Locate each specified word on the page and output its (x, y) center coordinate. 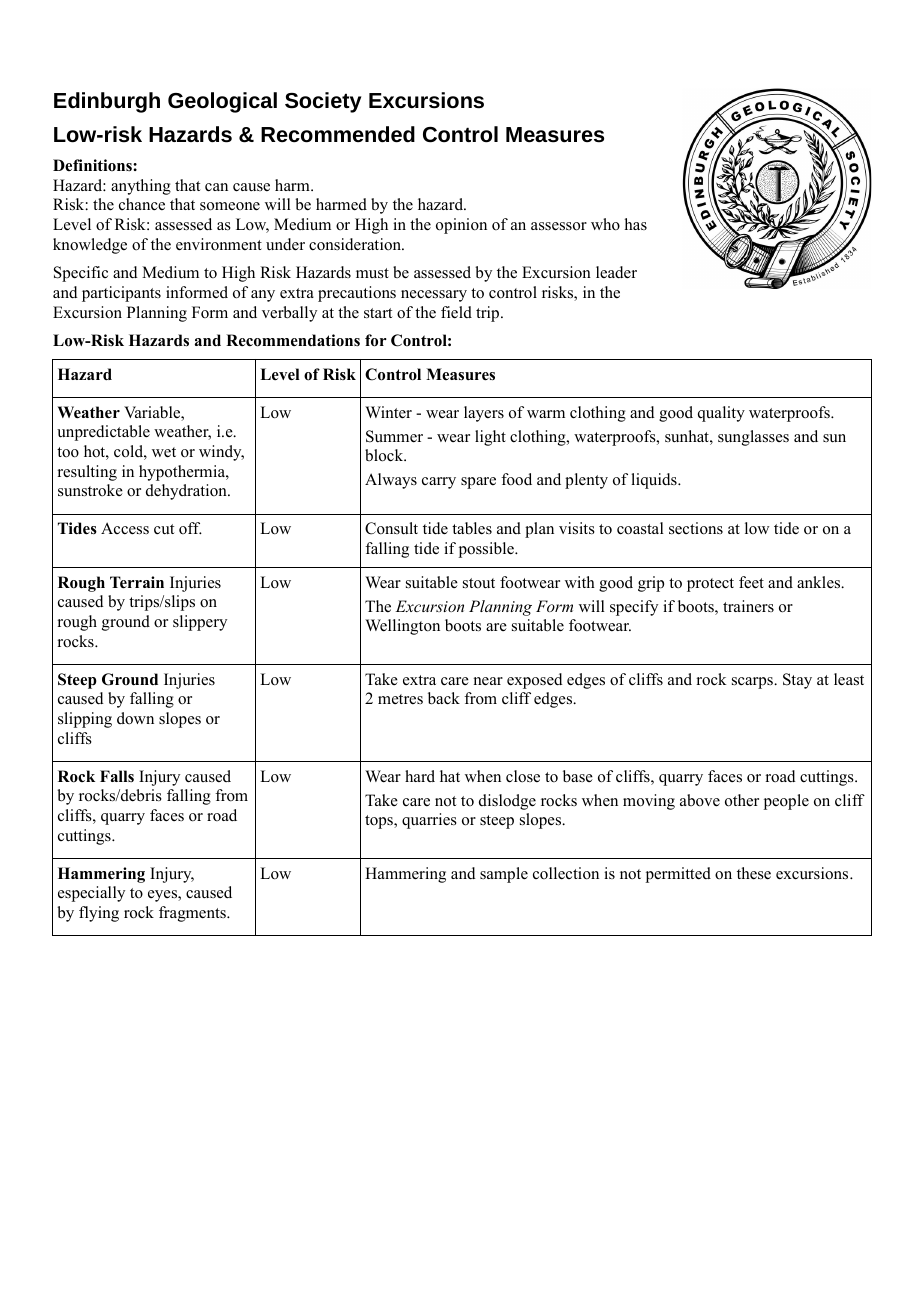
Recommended (338, 134)
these (754, 873)
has (636, 224)
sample (504, 875)
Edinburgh (107, 102)
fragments (193, 914)
